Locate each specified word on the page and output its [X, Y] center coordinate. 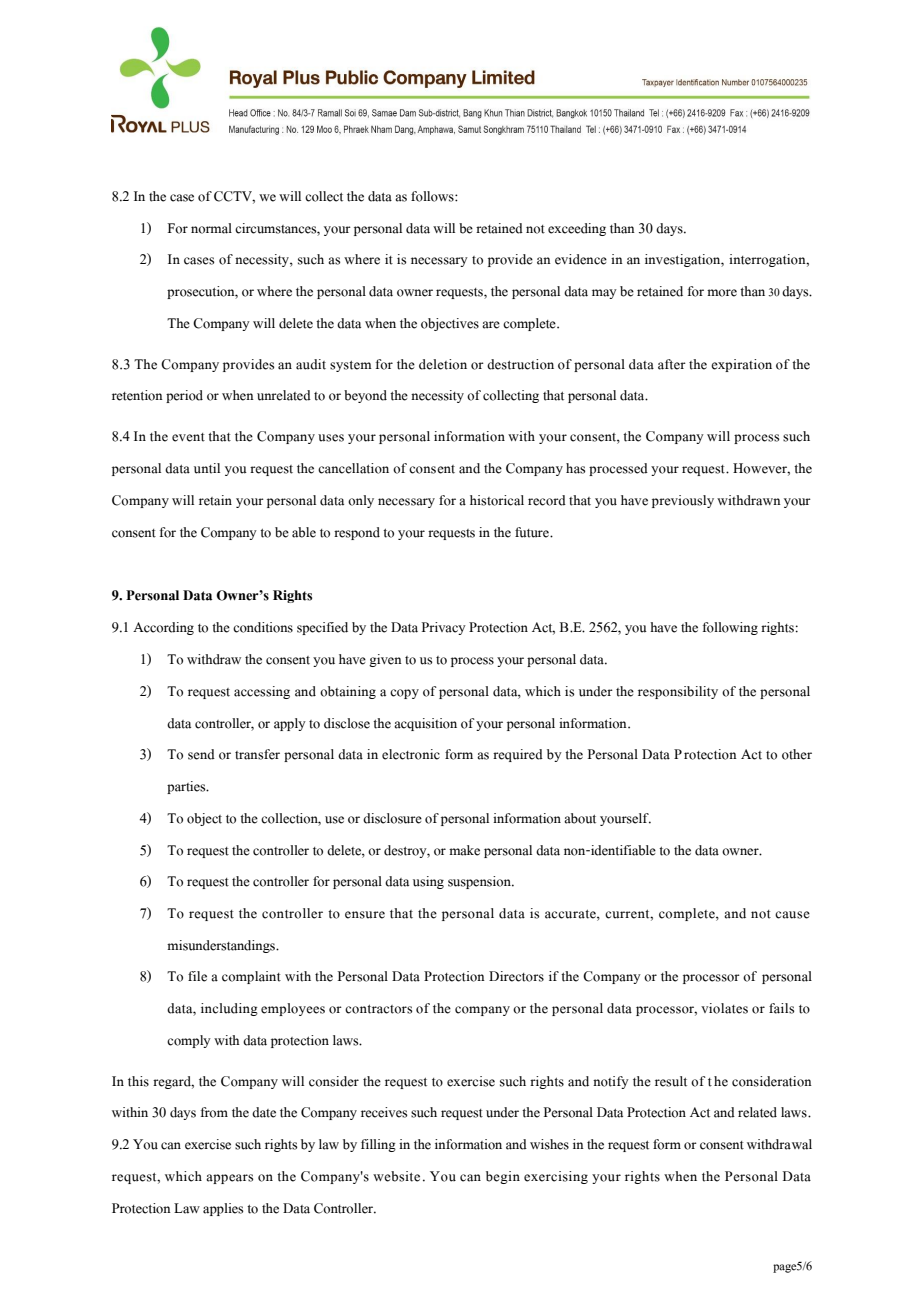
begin [503, 1177]
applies [223, 1209]
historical [497, 500]
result [671, 1081]
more [722, 293]
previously [683, 501]
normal [211, 228]
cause [792, 915]
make [464, 850]
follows [433, 196]
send [201, 754]
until [207, 468]
